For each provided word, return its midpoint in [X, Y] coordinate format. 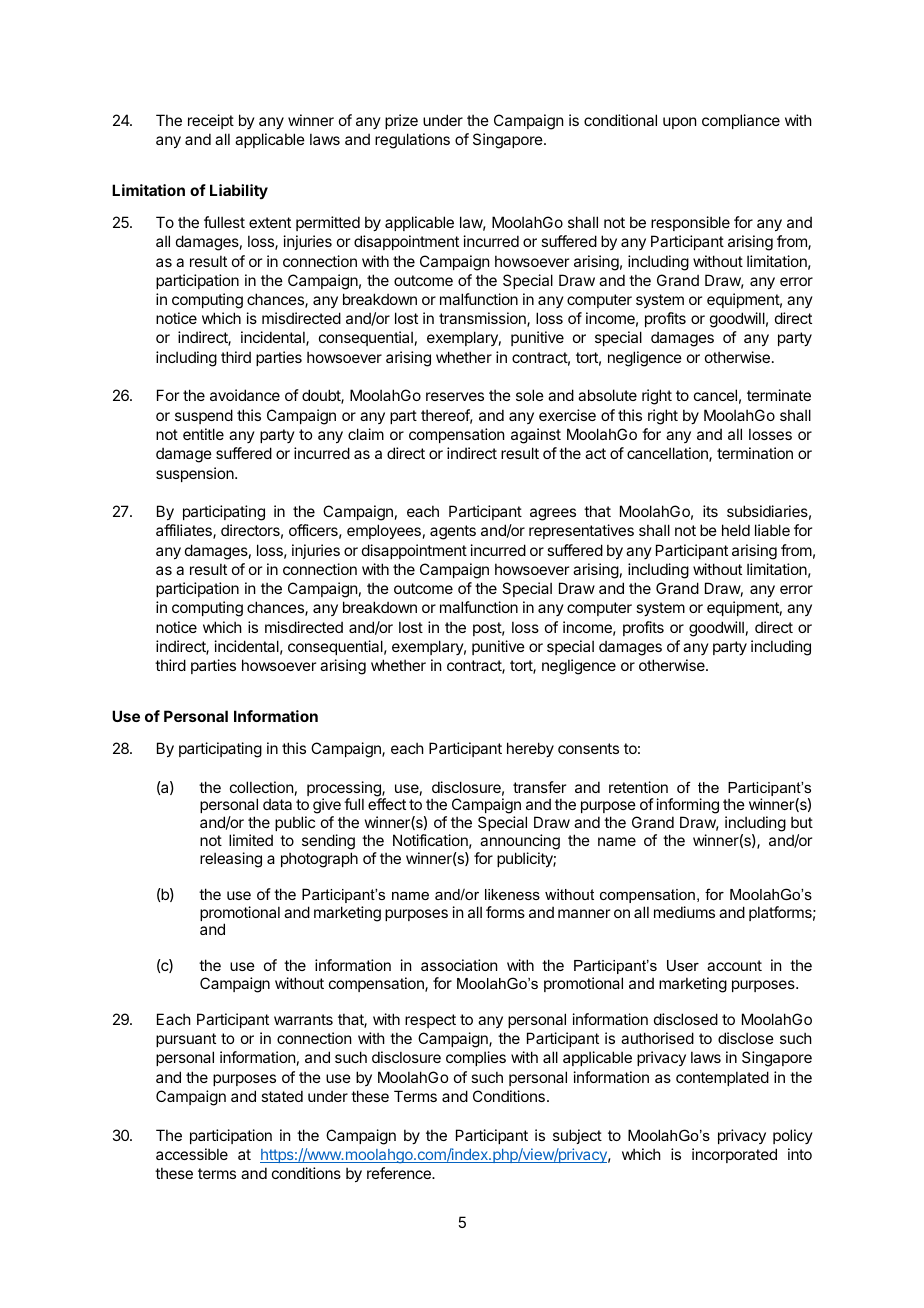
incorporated [734, 1155]
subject [577, 1136]
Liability [239, 191]
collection [261, 787]
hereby [530, 749]
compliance [741, 121]
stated [282, 1096]
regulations [412, 141]
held [736, 530]
